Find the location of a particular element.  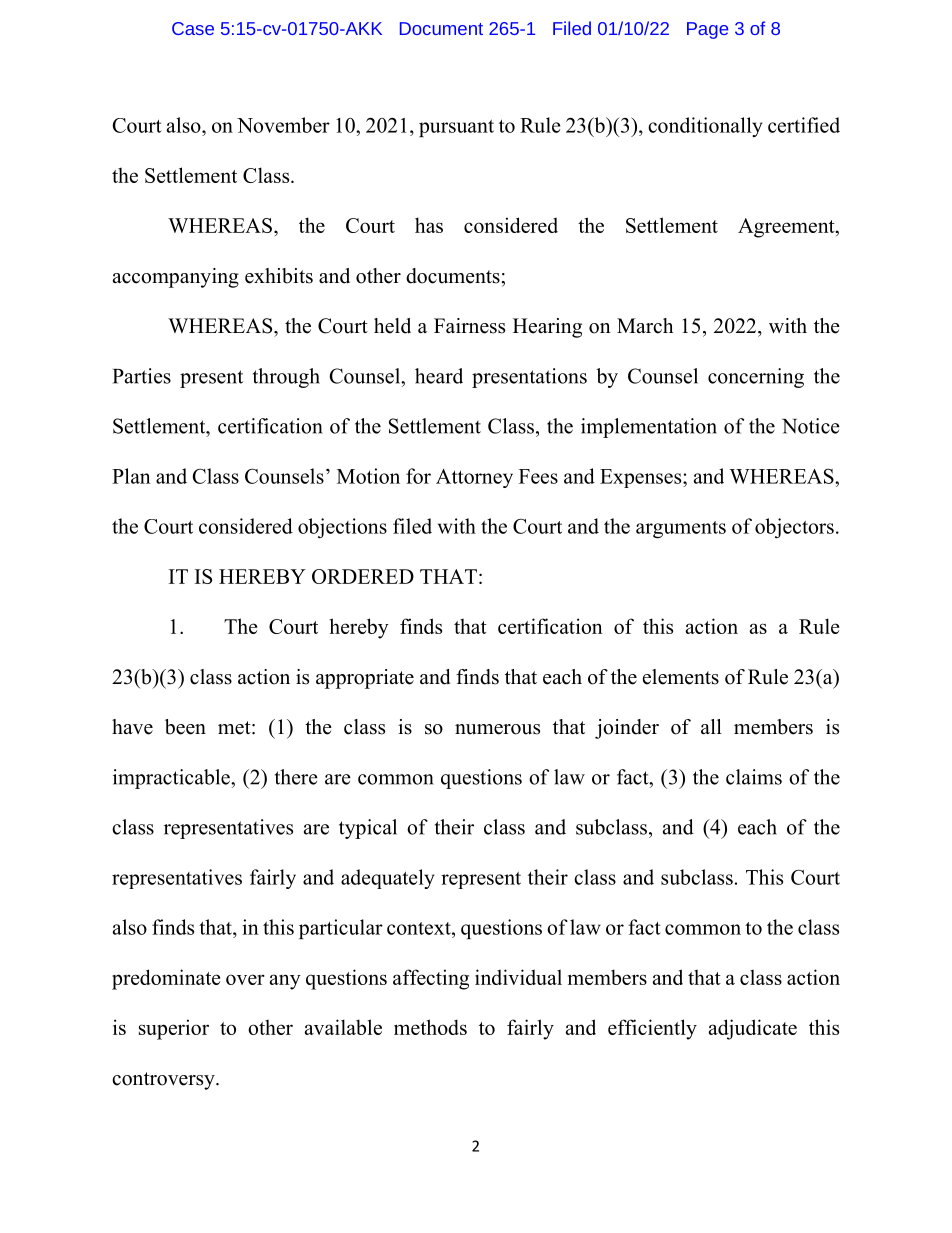

numerous is located at coordinates (497, 729).
